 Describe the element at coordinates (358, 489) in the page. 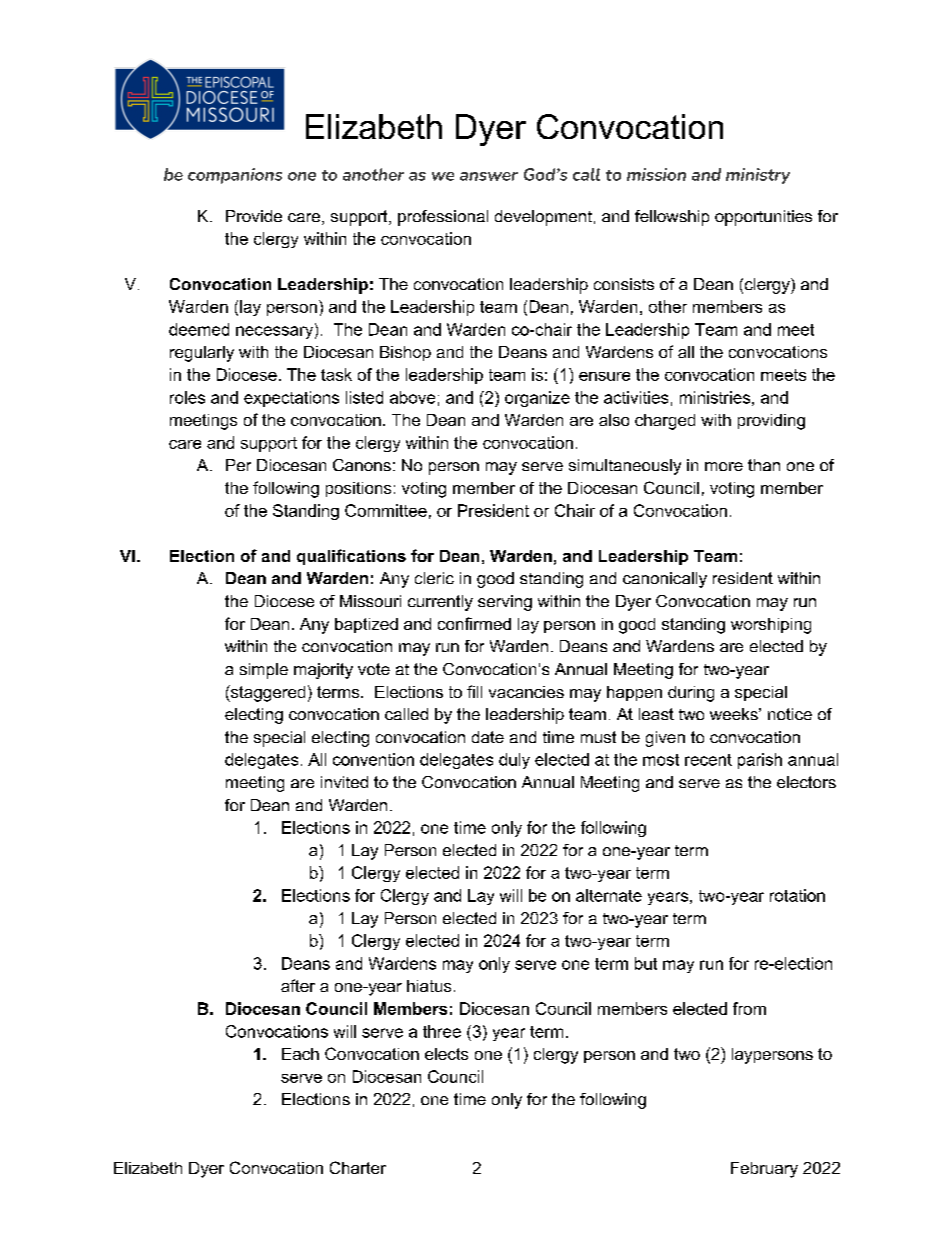

I see `positions` at that location.
